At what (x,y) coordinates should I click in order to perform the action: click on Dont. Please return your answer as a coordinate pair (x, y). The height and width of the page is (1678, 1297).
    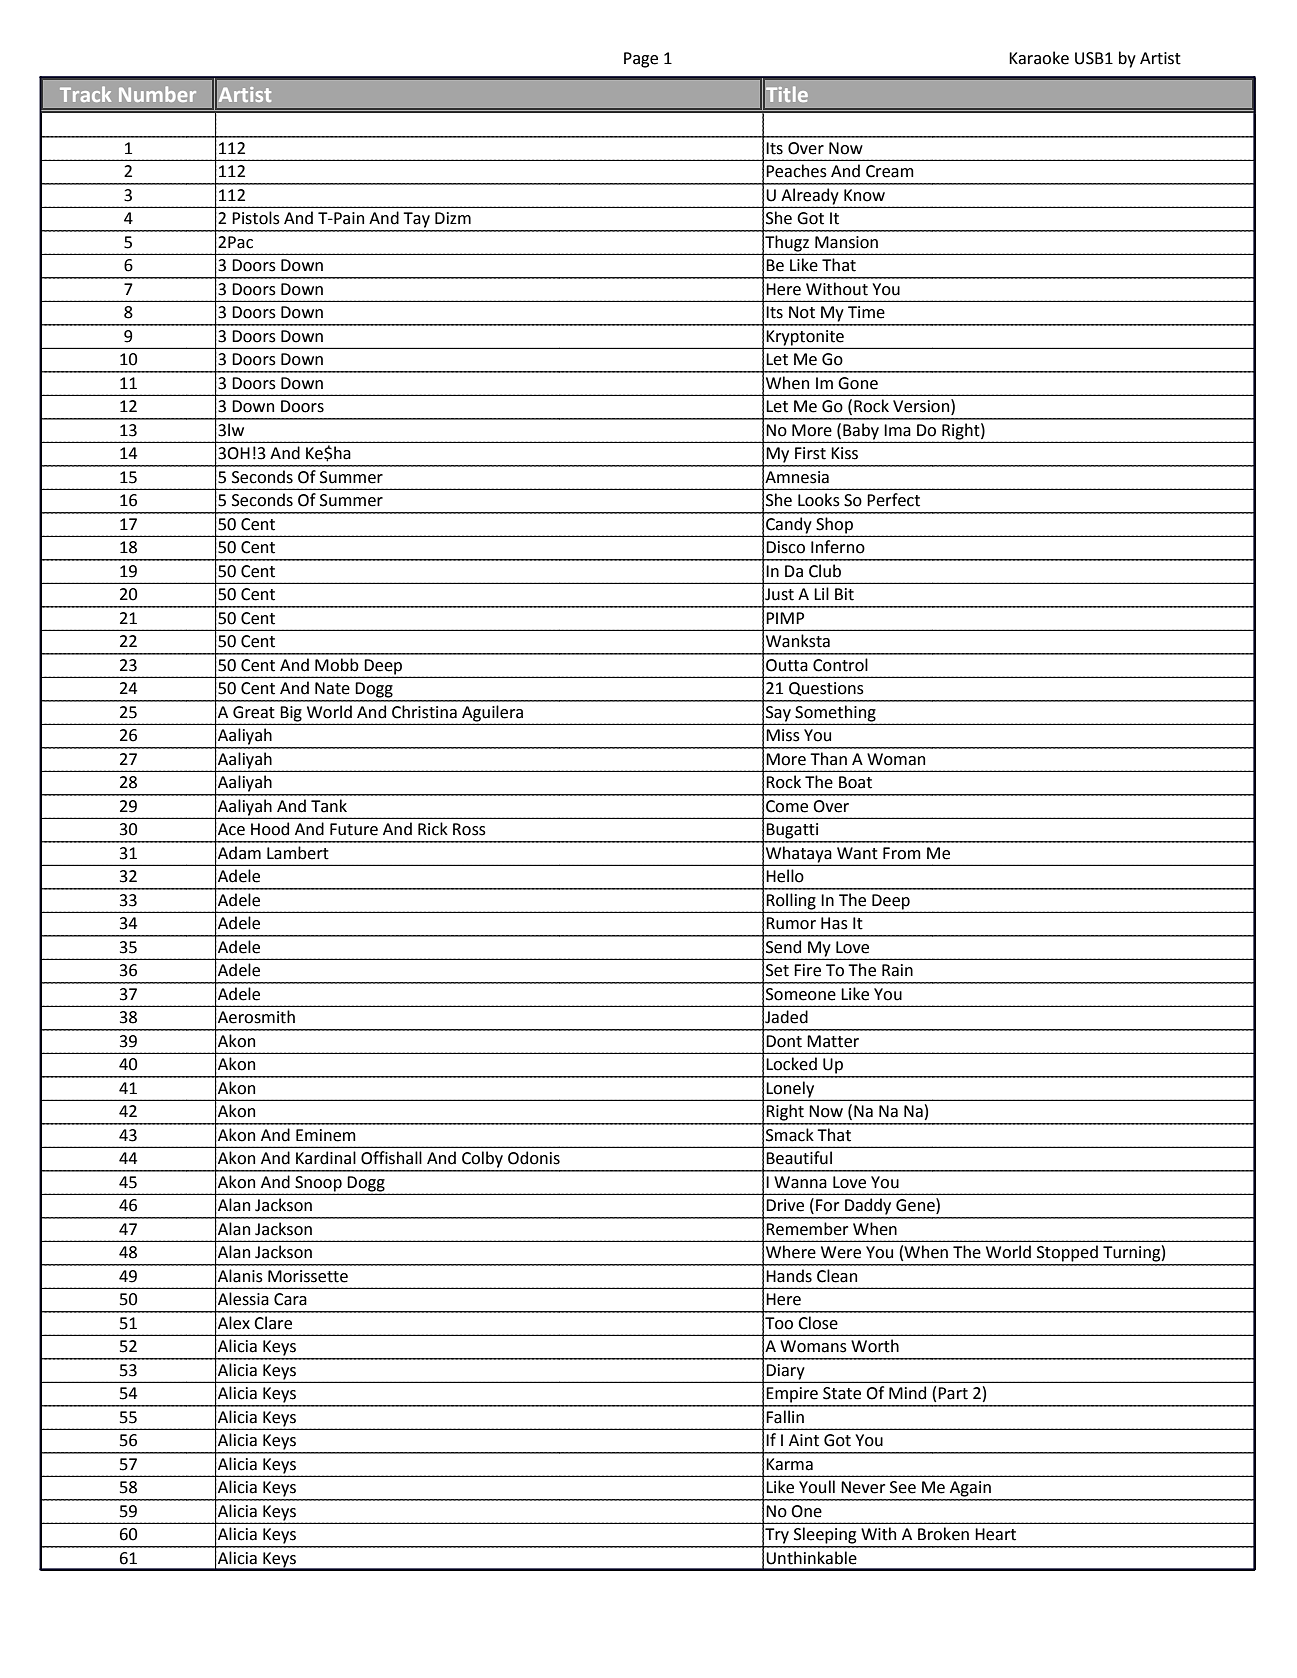
    Looking at the image, I should click on (784, 1041).
